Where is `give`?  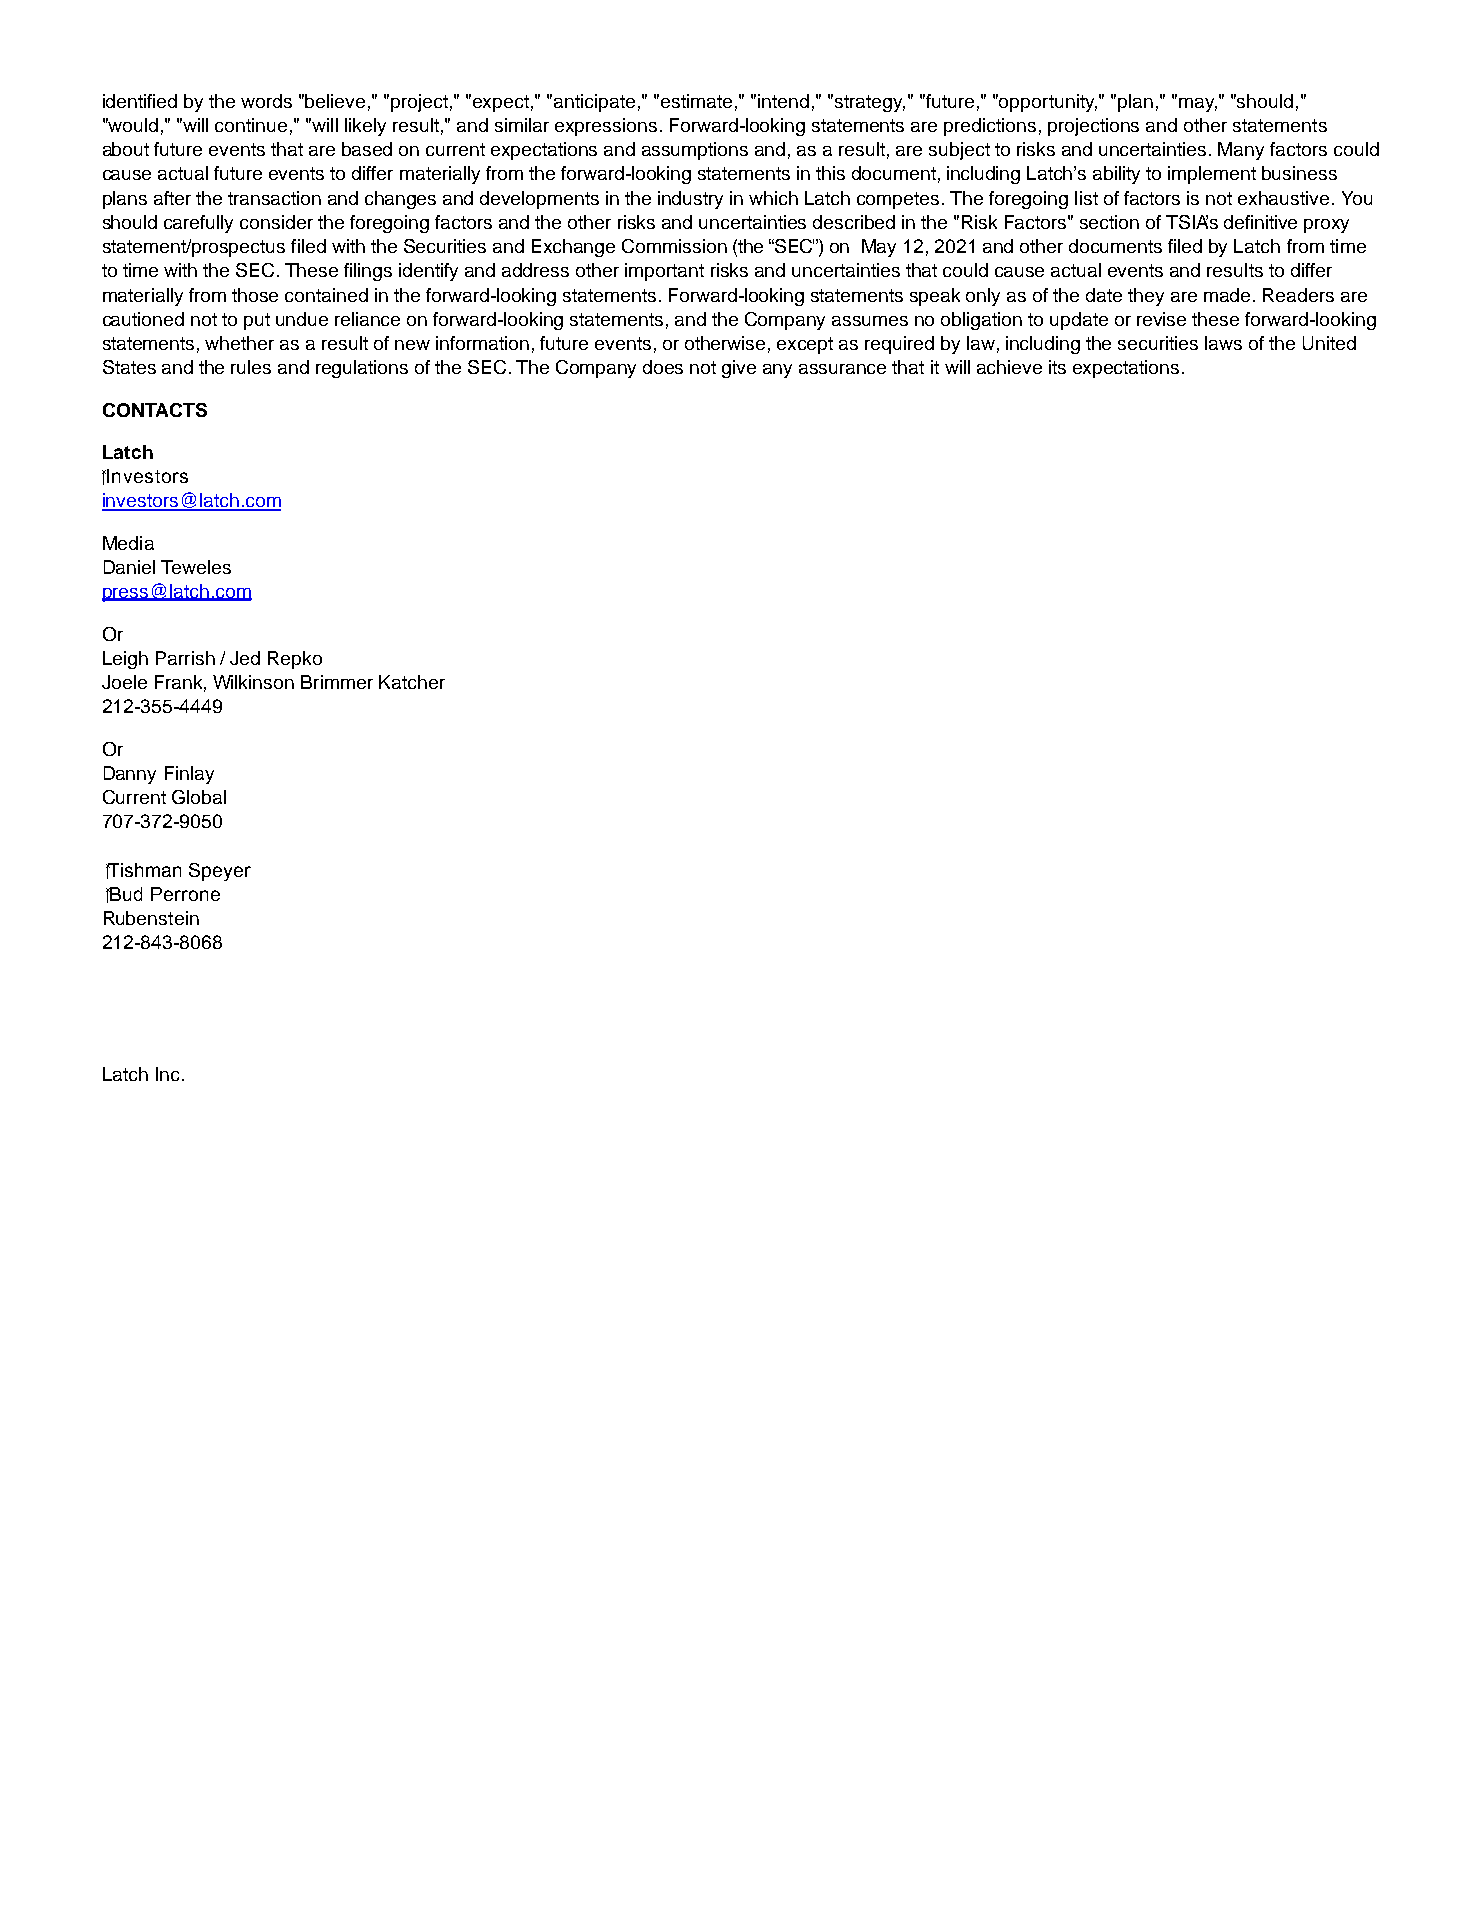 give is located at coordinates (739, 369).
